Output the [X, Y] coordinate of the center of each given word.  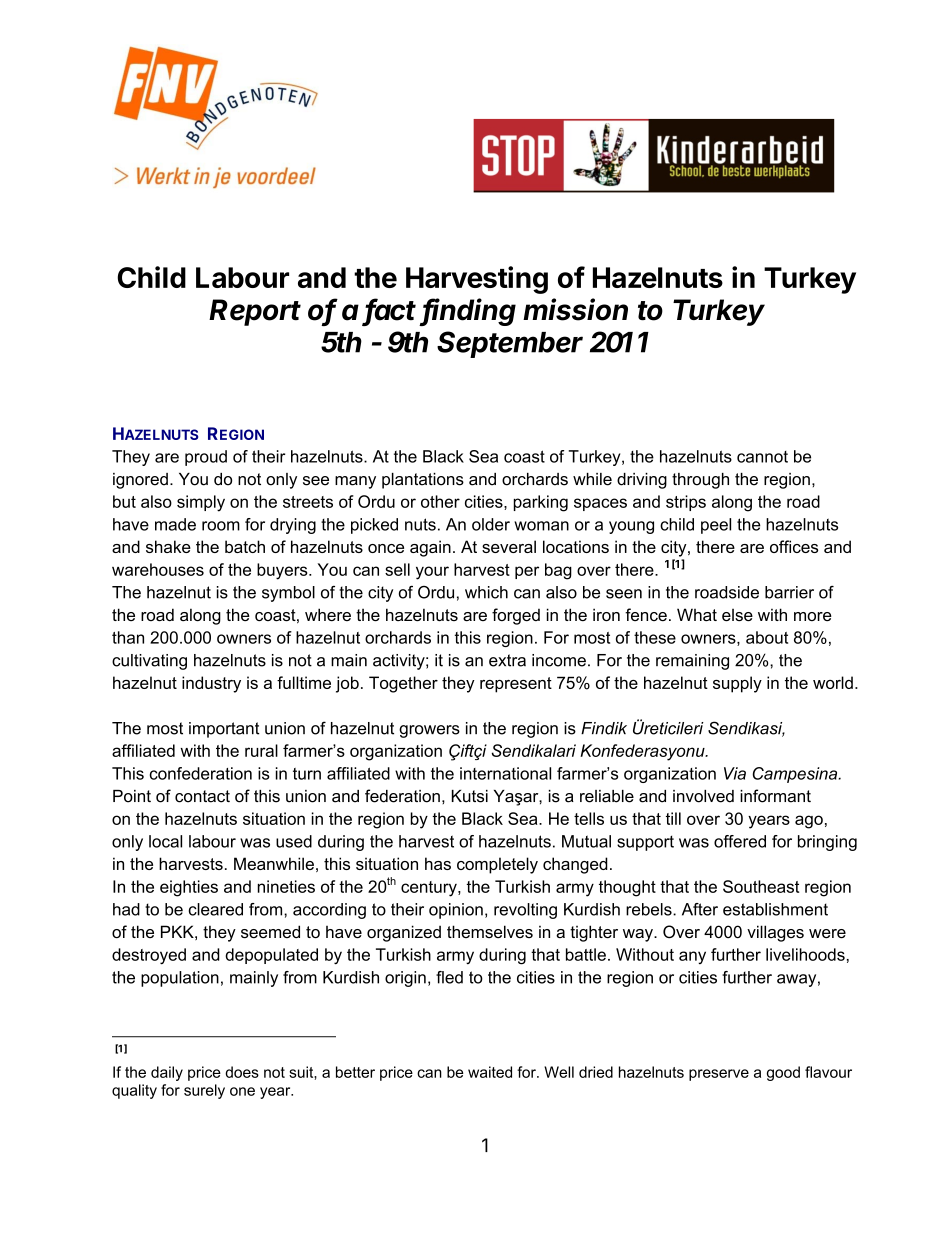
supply [737, 684]
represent [516, 685]
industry [211, 684]
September [510, 344]
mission [575, 309]
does [242, 1072]
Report [255, 312]
